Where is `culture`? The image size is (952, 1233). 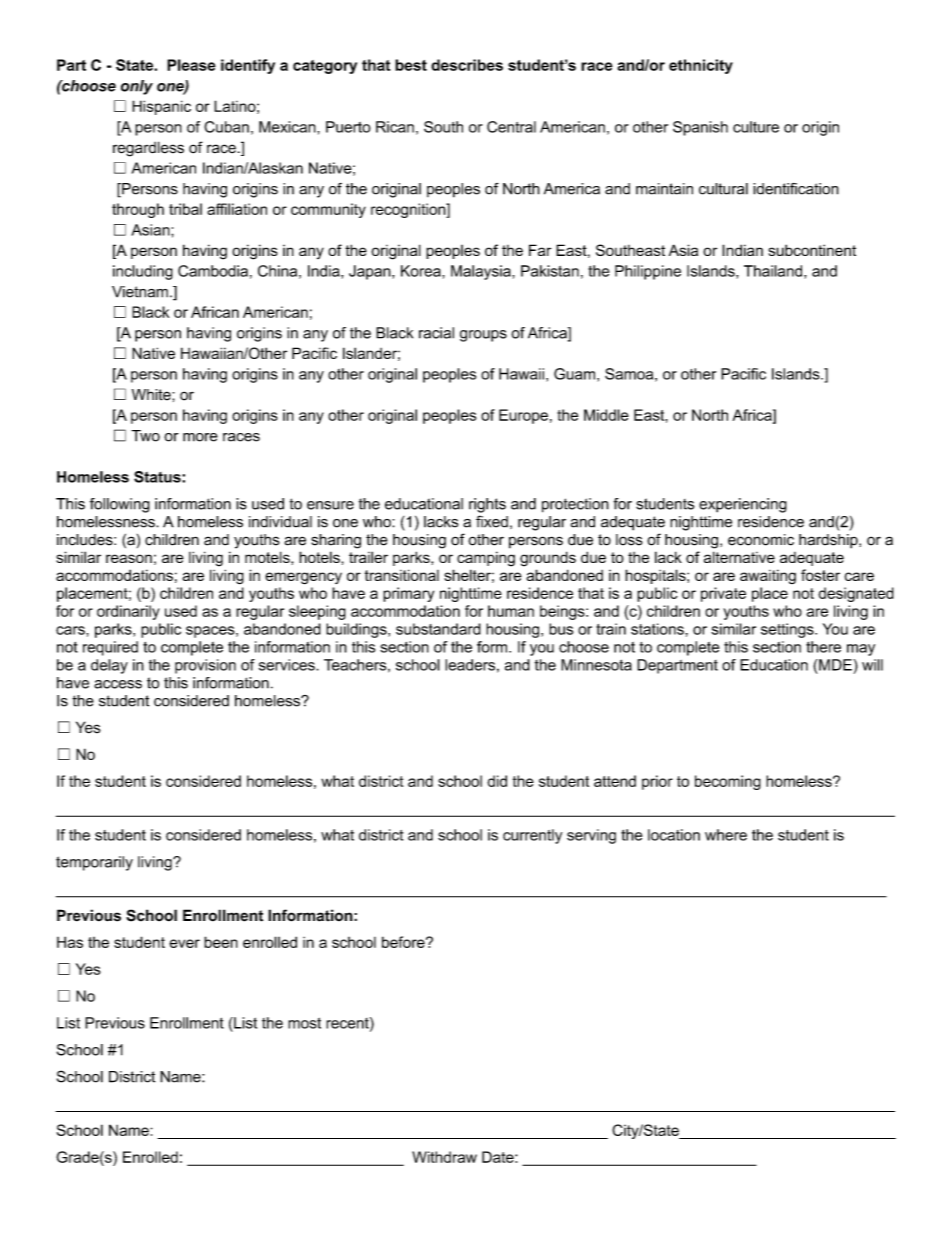 culture is located at coordinates (756, 127).
